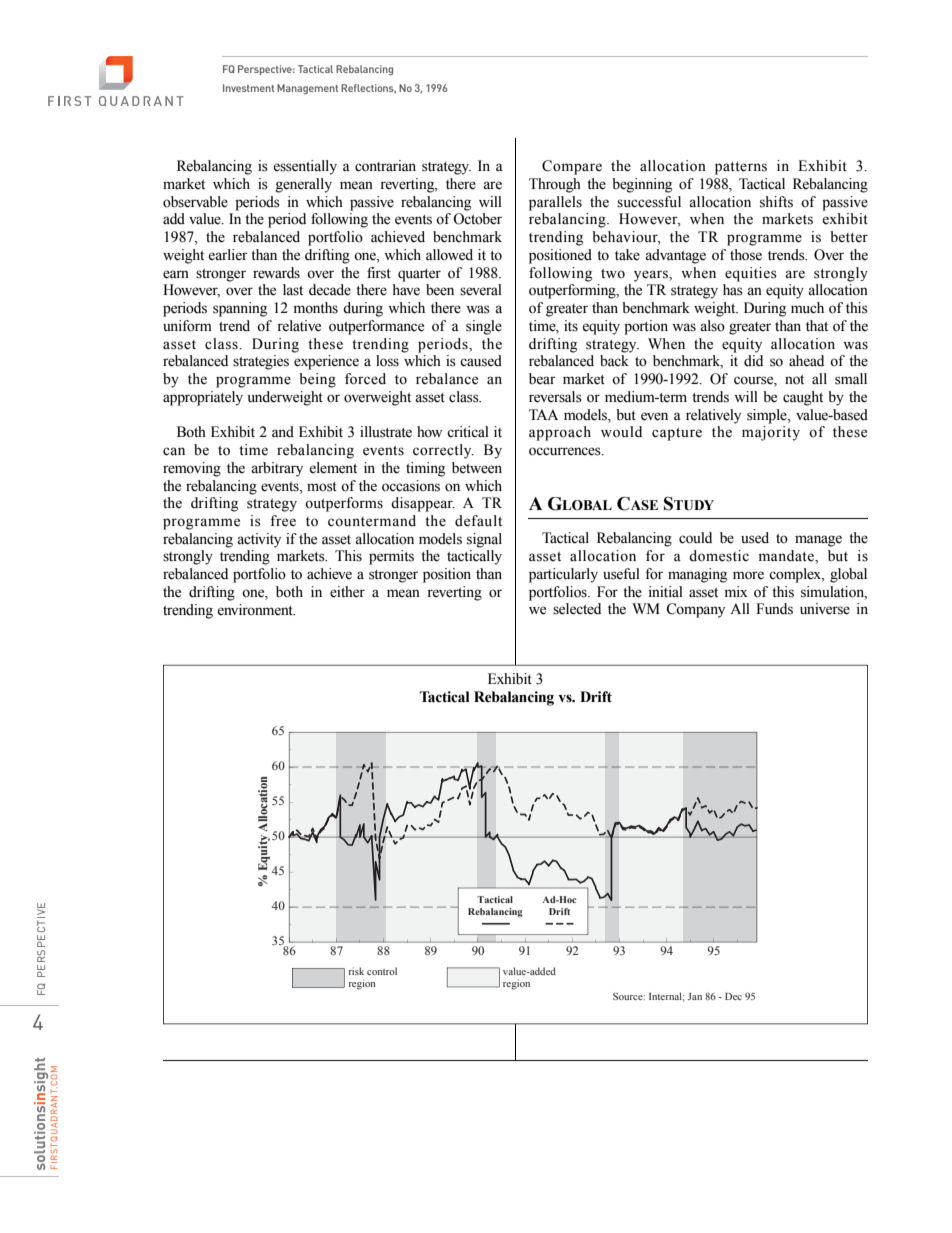  What do you see at coordinates (817, 326) in the screenshot?
I see `that` at bounding box center [817, 326].
